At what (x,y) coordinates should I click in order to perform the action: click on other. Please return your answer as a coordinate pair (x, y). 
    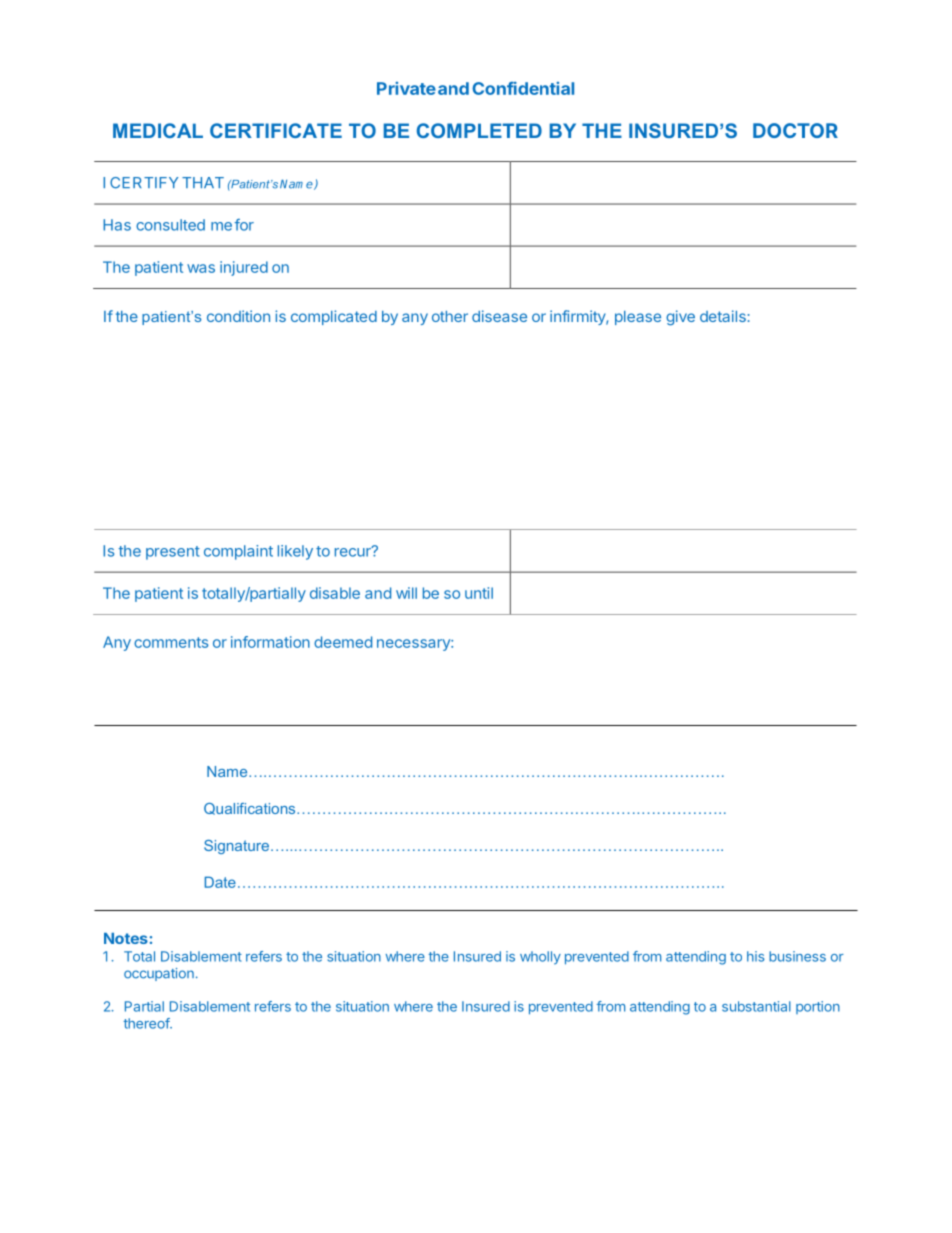
    Looking at the image, I should click on (450, 316).
